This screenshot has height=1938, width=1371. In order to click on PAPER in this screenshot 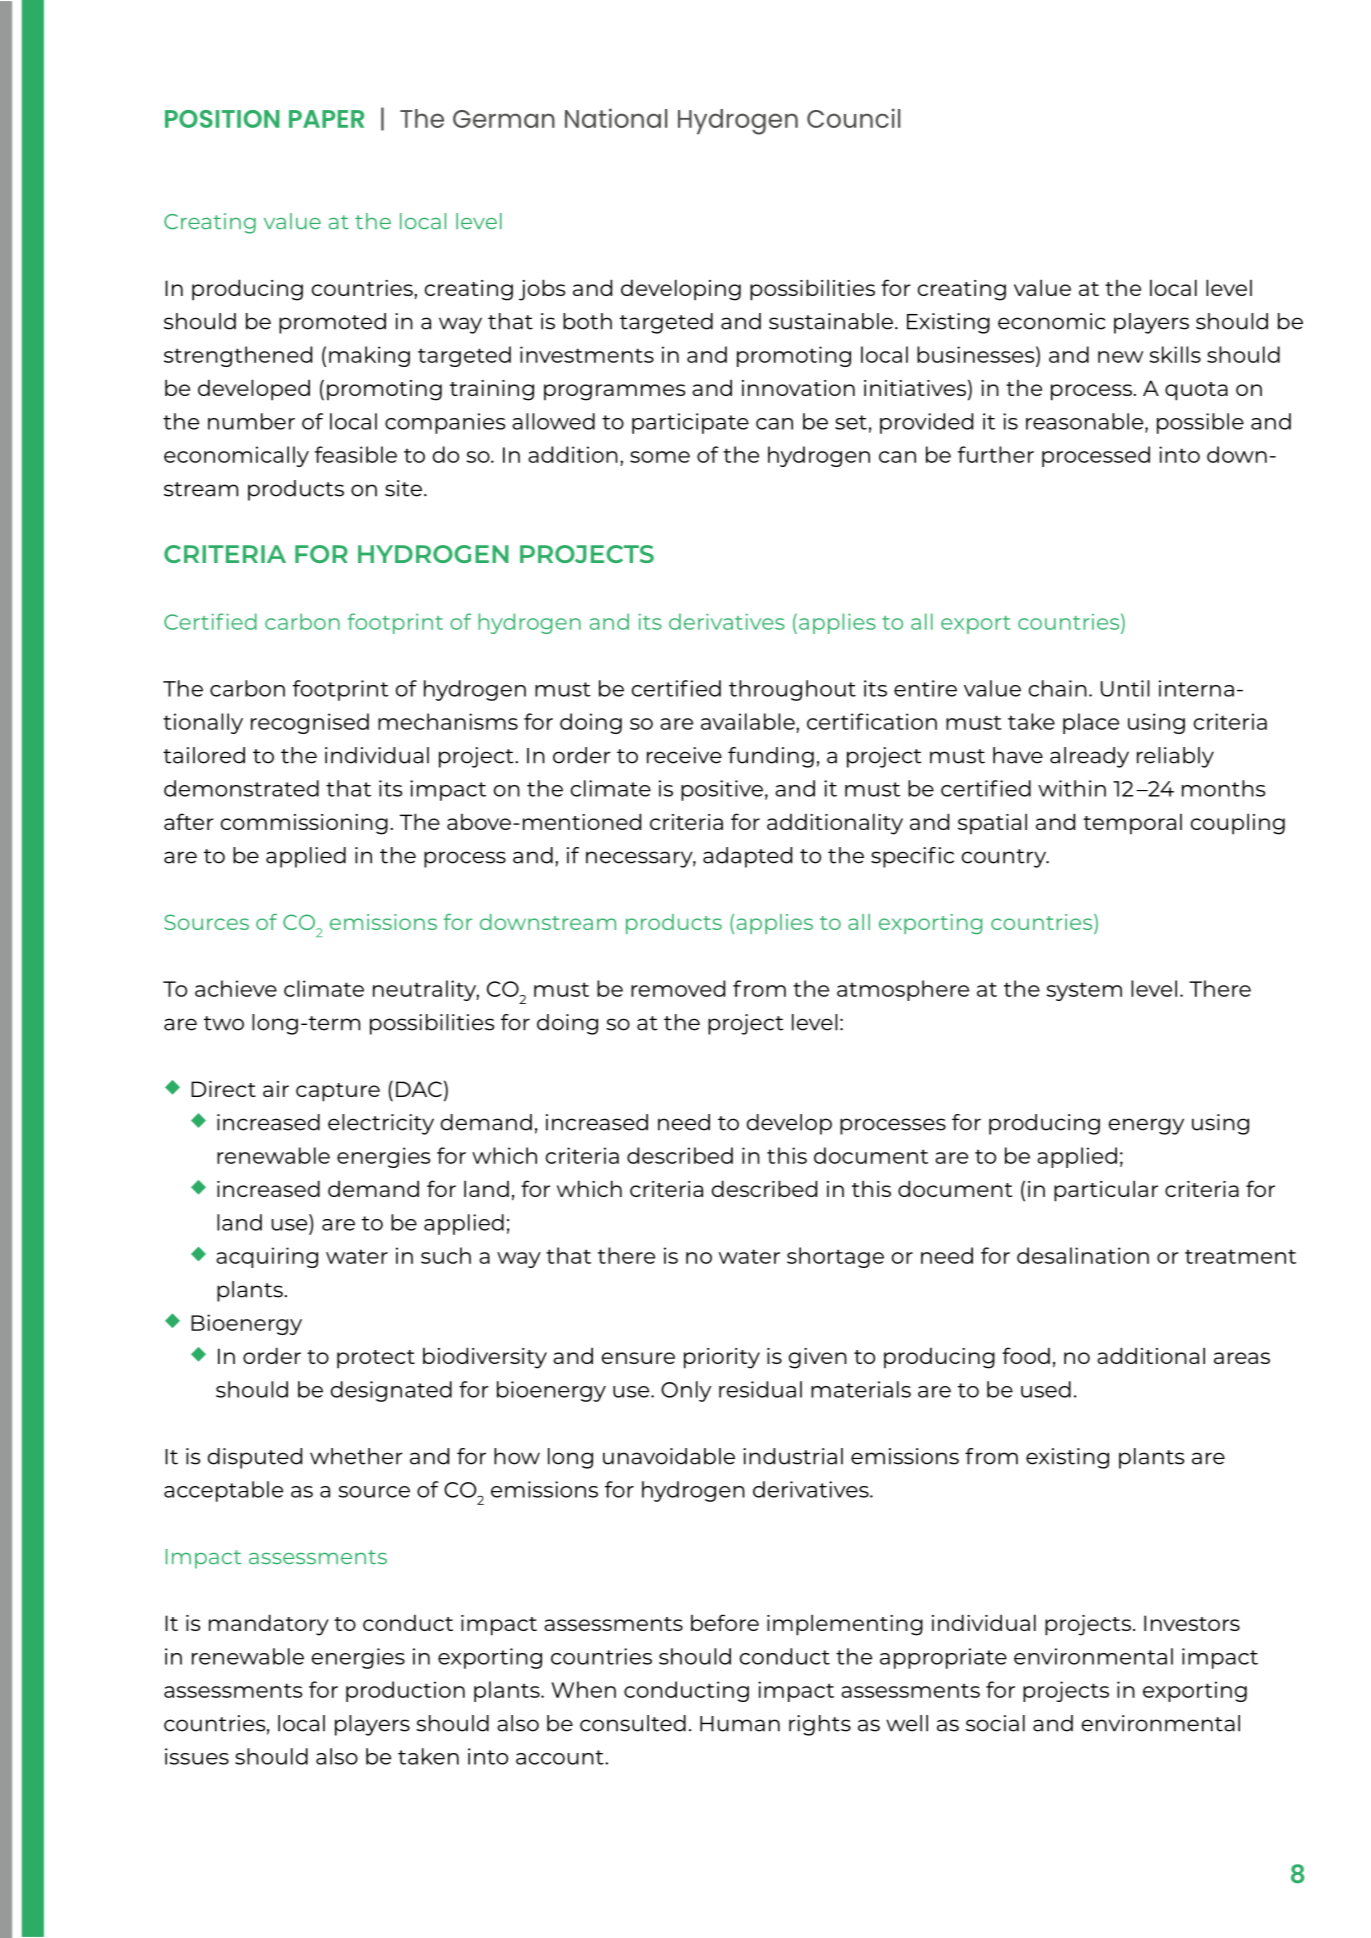, I will do `click(326, 119)`.
